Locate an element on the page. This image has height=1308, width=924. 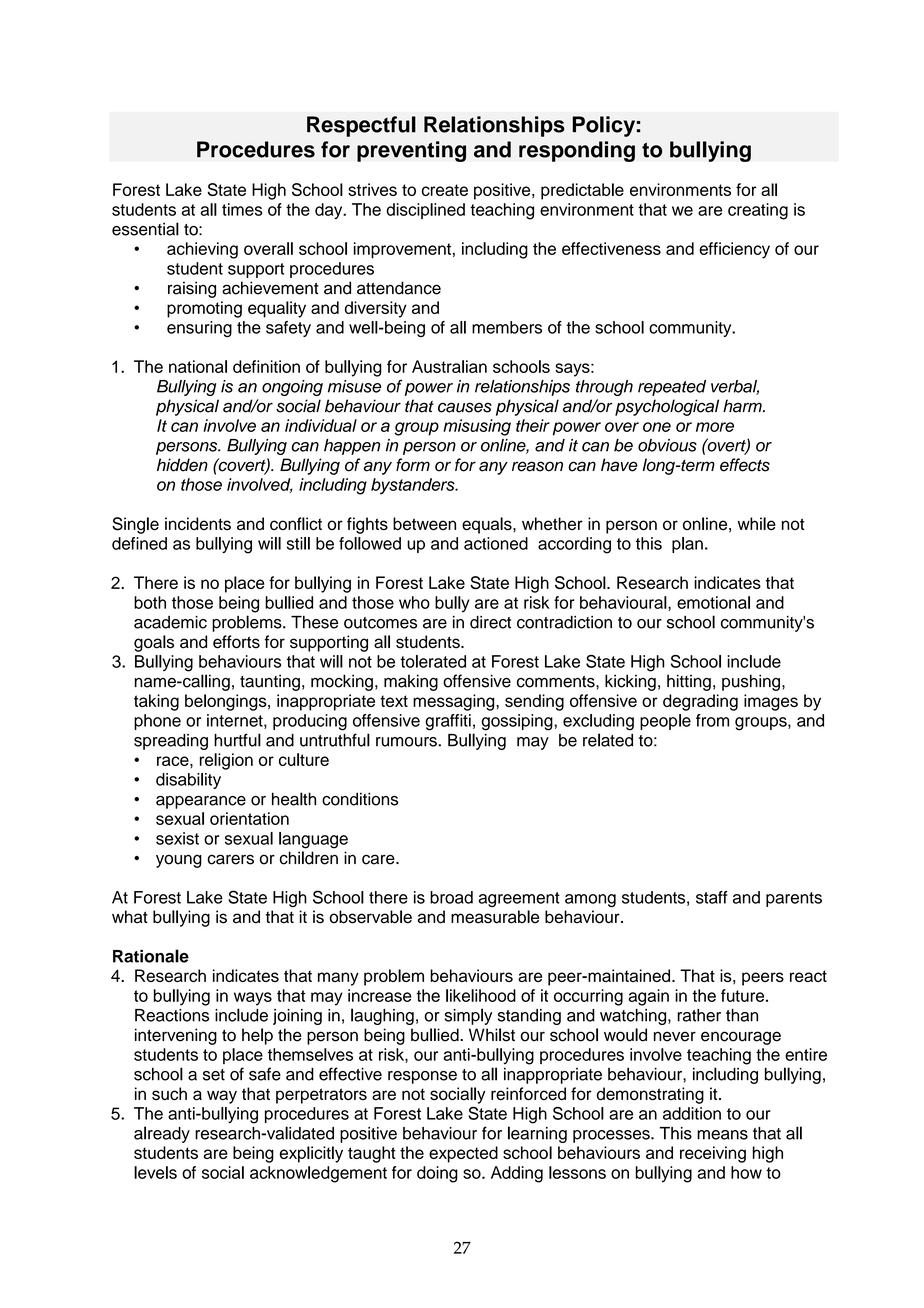
staff is located at coordinates (712, 897).
